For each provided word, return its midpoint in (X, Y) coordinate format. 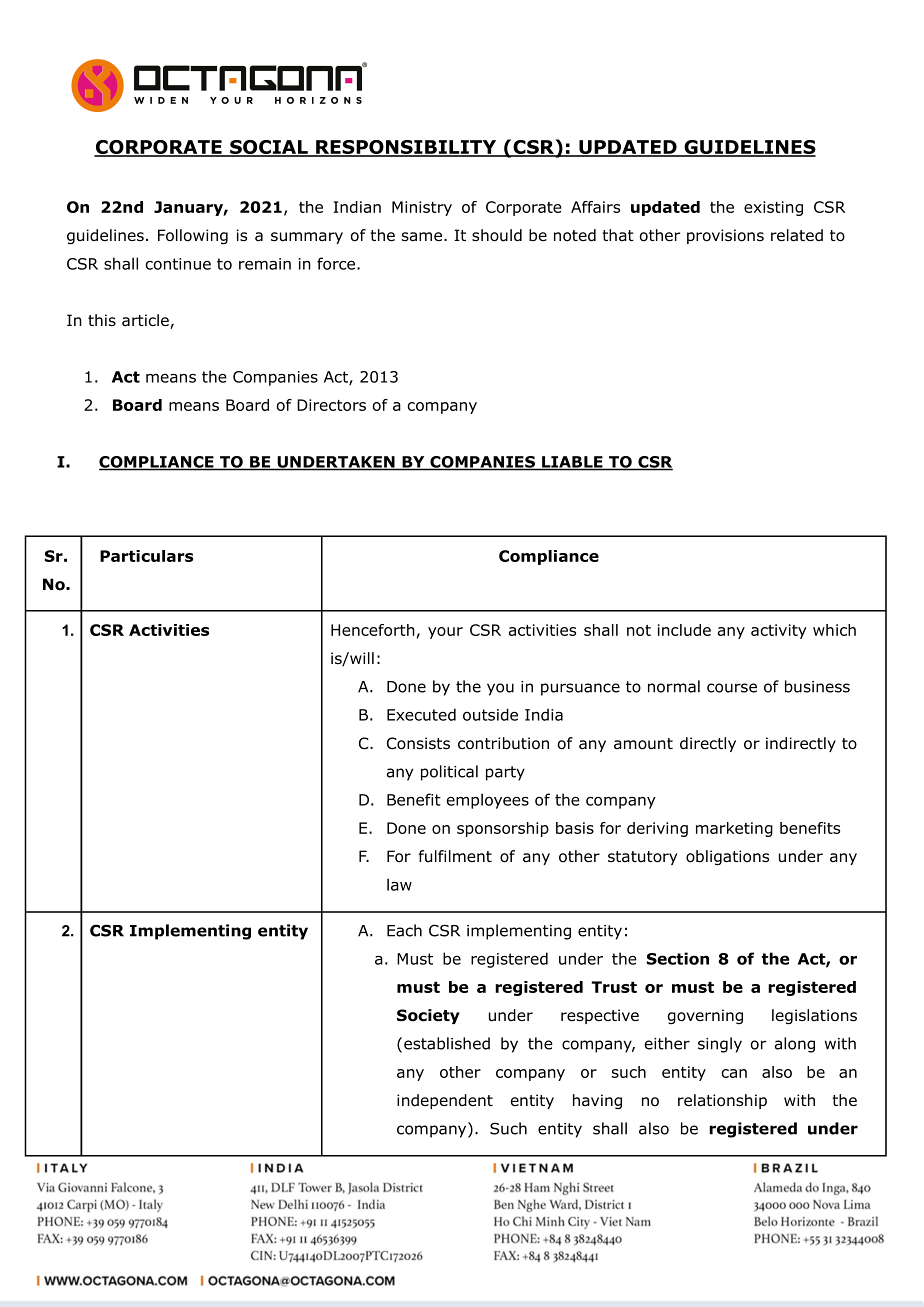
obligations (727, 858)
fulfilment (455, 856)
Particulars (146, 556)
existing (773, 208)
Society (428, 1016)
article (146, 321)
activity (779, 631)
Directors (331, 405)
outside (490, 714)
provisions (725, 236)
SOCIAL (269, 148)
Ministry (422, 208)
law (399, 884)
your (445, 633)
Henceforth (373, 630)
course (732, 688)
